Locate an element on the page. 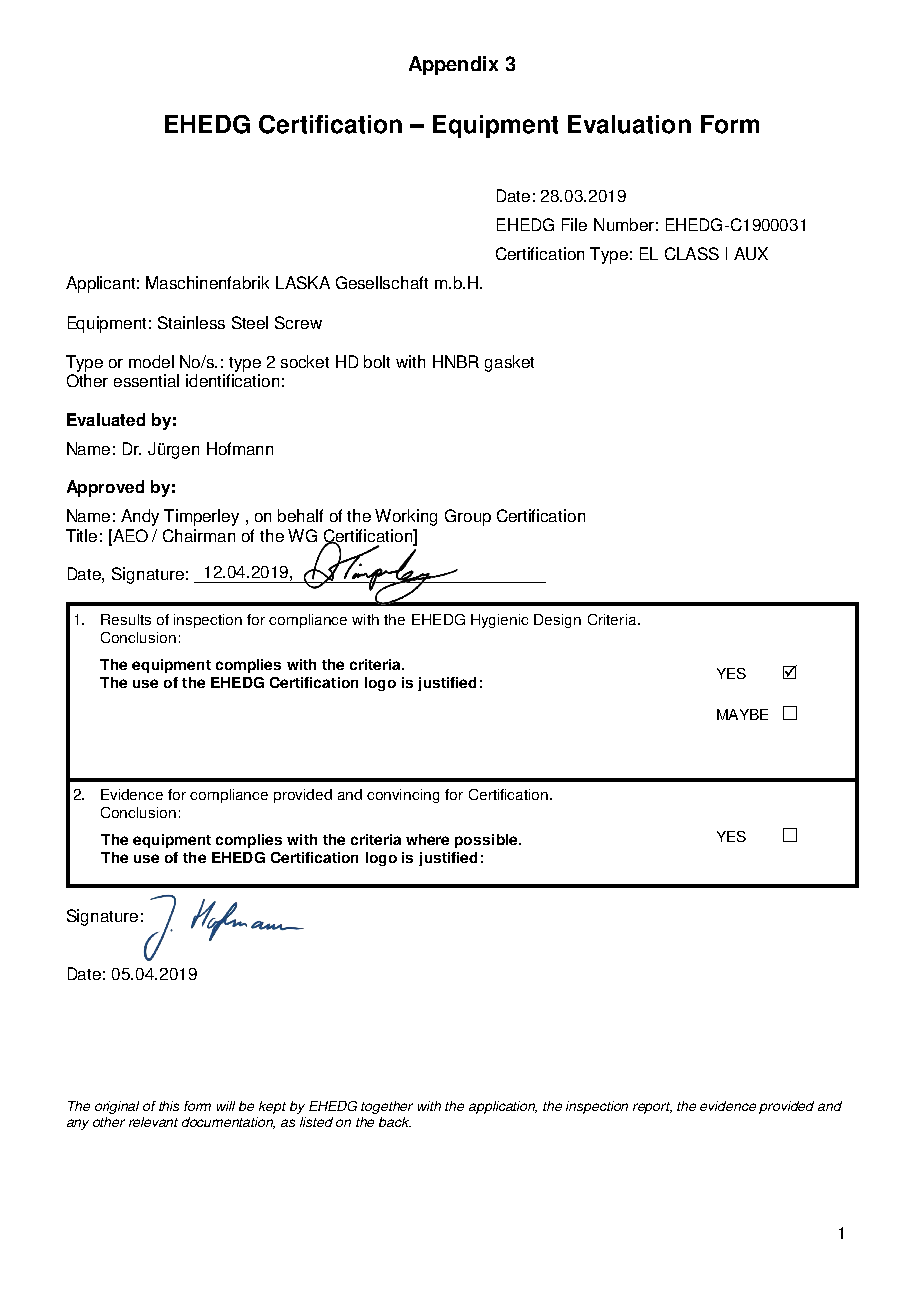 This document has height=1308, width=924. MAYBE is located at coordinates (742, 714).
